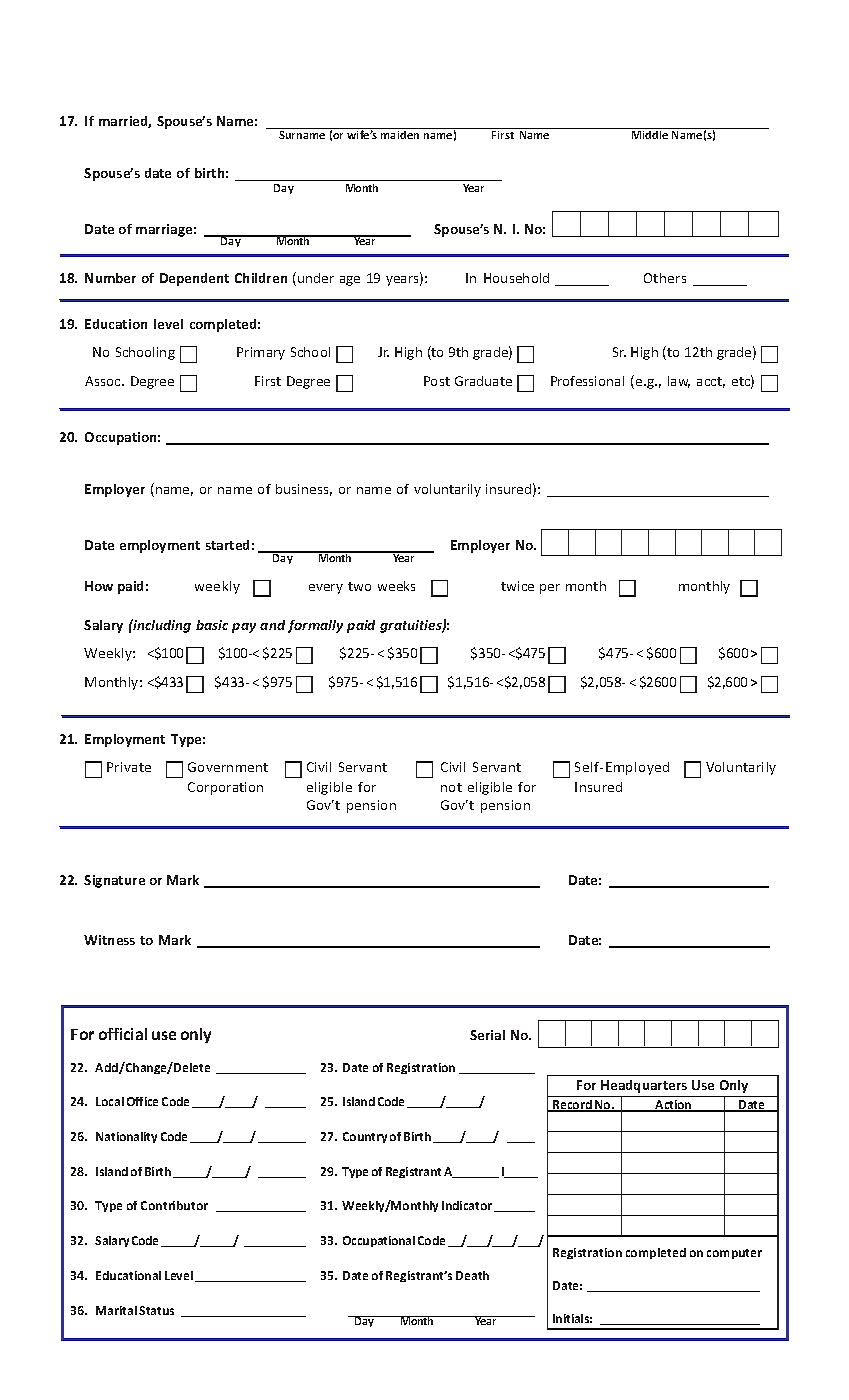  Describe the element at coordinates (650, 133) in the screenshot. I see `Middle` at that location.
